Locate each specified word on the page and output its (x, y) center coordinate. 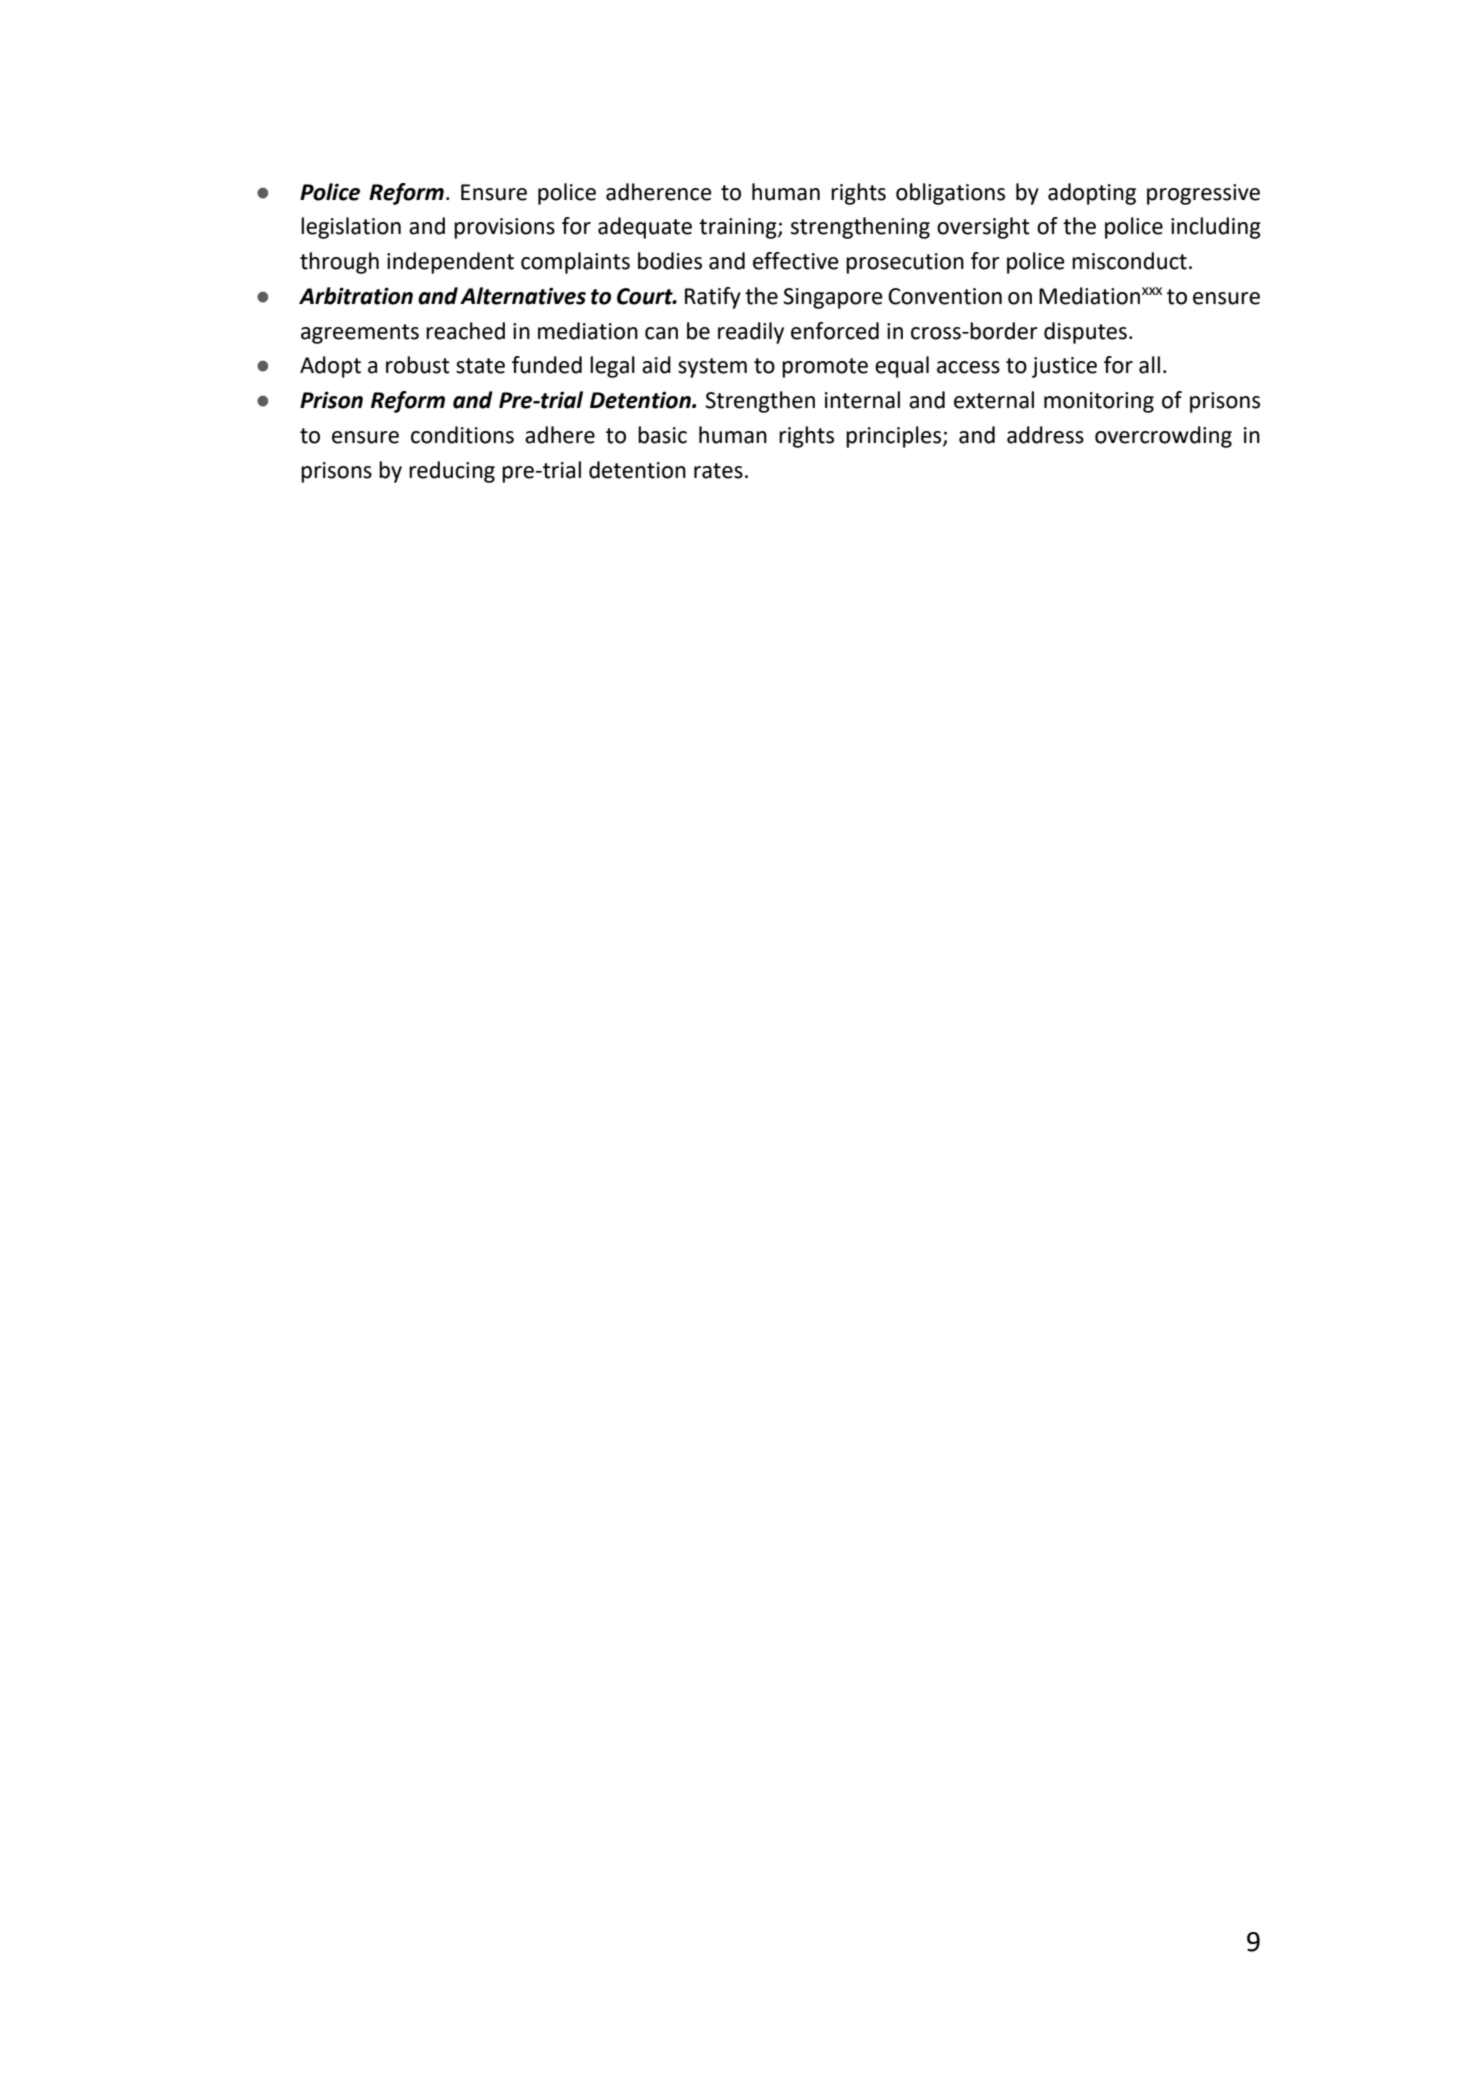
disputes (1085, 333)
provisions (504, 228)
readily (751, 333)
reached (465, 331)
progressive (1203, 194)
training (739, 228)
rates (718, 471)
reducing (452, 472)
